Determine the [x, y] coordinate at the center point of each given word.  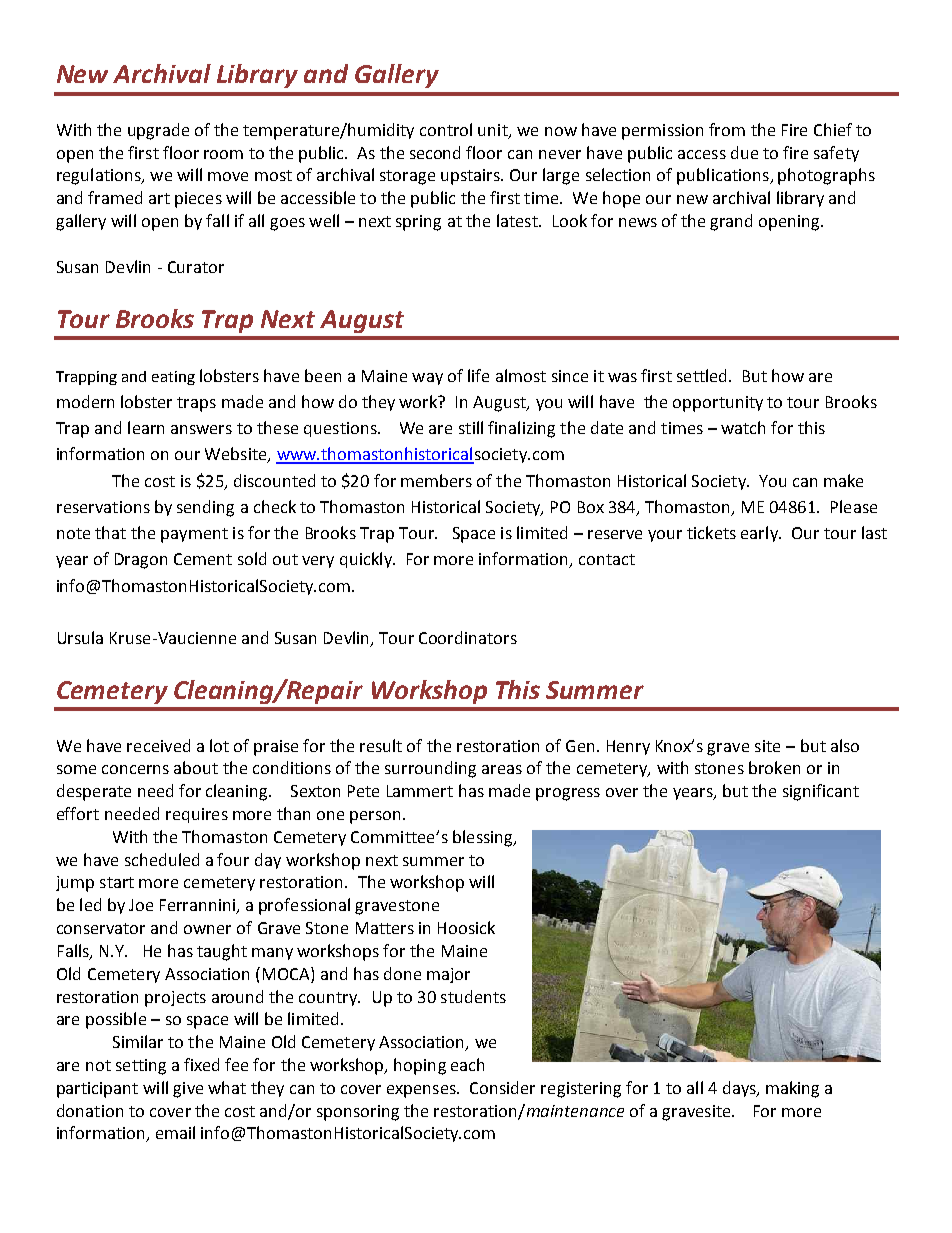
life [478, 375]
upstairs [472, 177]
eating [173, 378]
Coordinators [468, 637]
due [744, 152]
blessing [484, 838]
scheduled [162, 859]
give [188, 1090]
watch [743, 427]
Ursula [80, 637]
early [760, 534]
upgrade [158, 131]
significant [821, 792]
